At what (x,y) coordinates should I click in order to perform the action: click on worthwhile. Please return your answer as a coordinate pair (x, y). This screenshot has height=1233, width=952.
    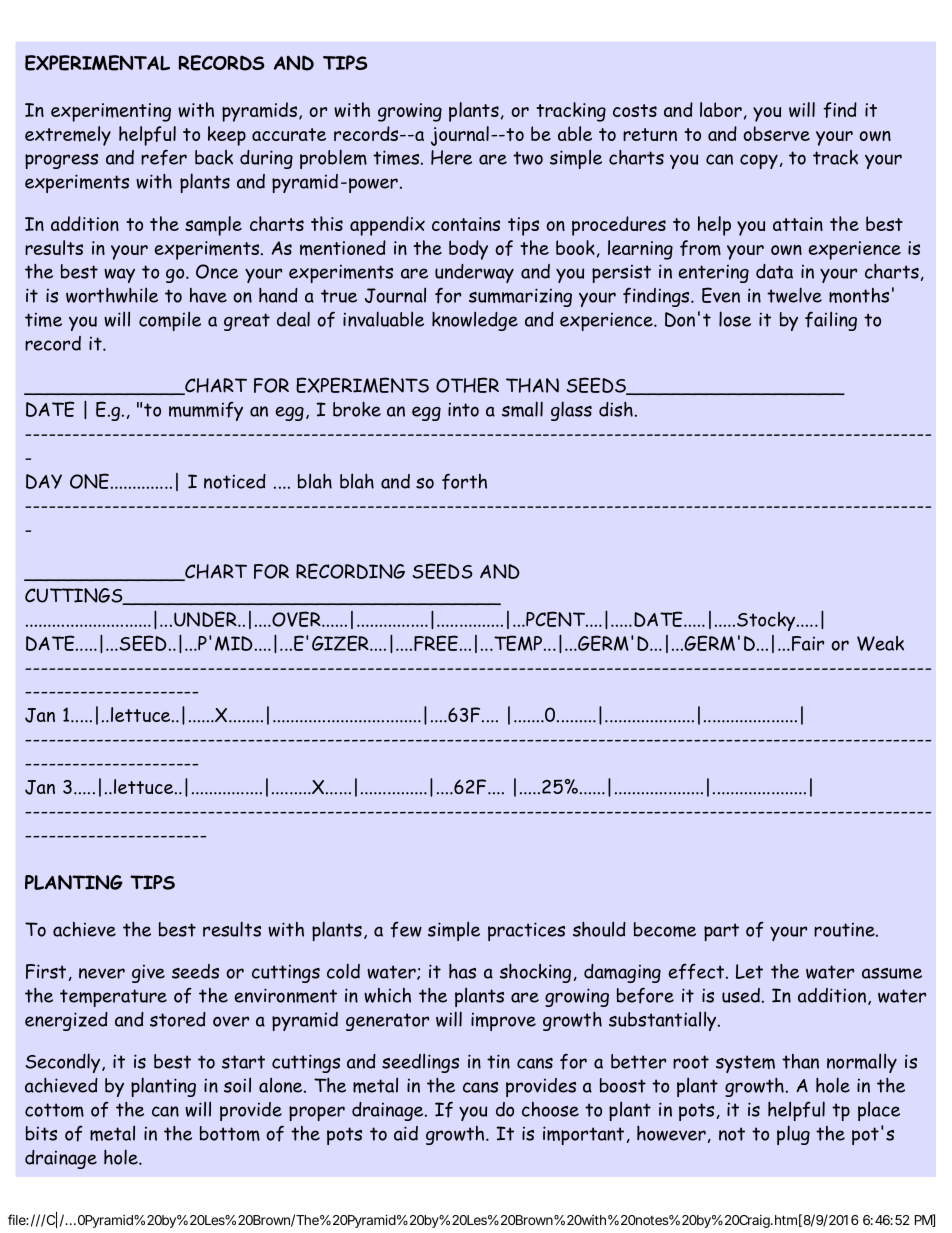
    Looking at the image, I should click on (112, 295).
